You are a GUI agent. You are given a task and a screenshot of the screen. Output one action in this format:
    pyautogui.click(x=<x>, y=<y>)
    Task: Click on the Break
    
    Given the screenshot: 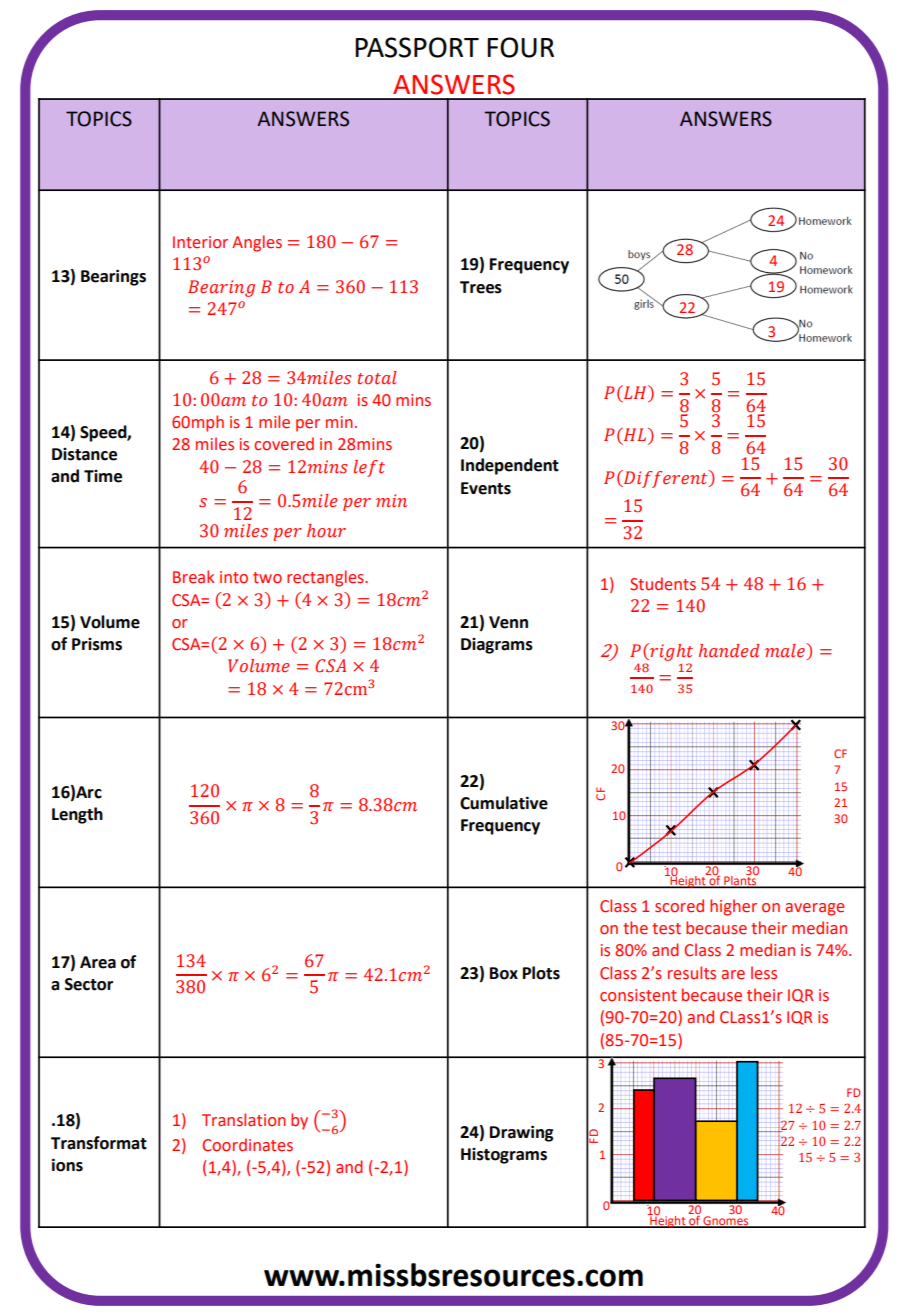 What is the action you would take?
    pyautogui.click(x=193, y=577)
